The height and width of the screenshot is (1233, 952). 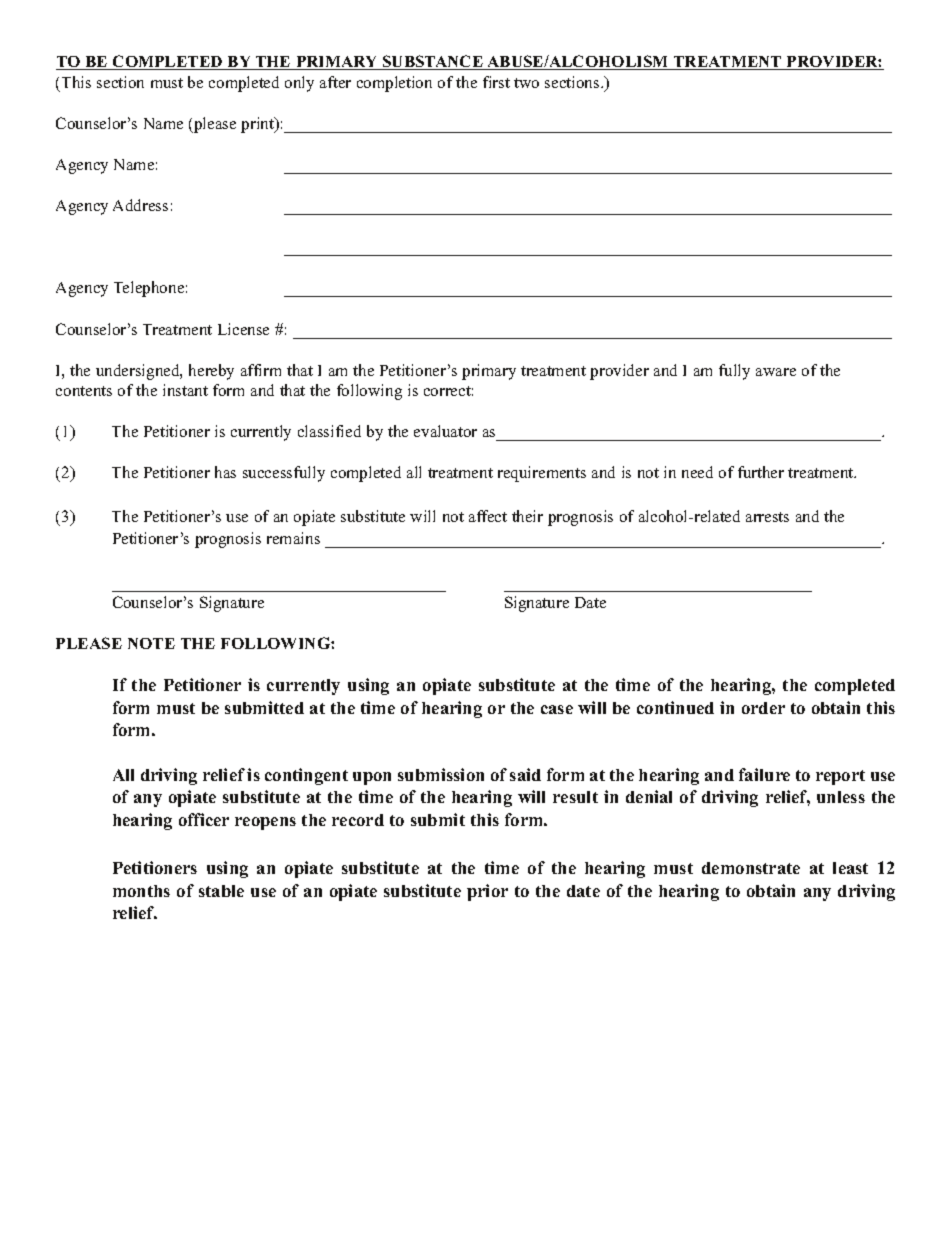 I want to click on only, so click(x=299, y=84).
